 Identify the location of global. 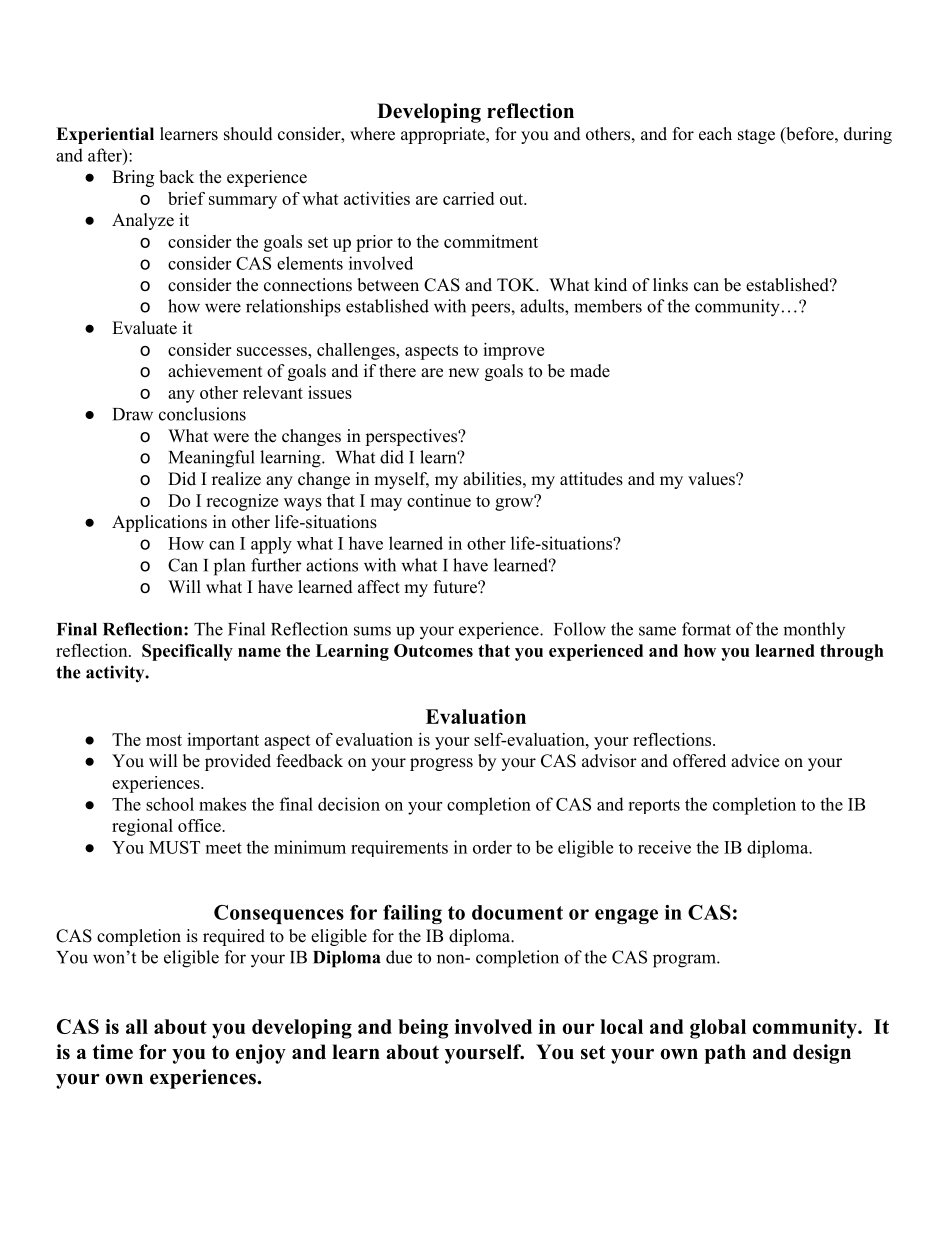
(718, 1029).
